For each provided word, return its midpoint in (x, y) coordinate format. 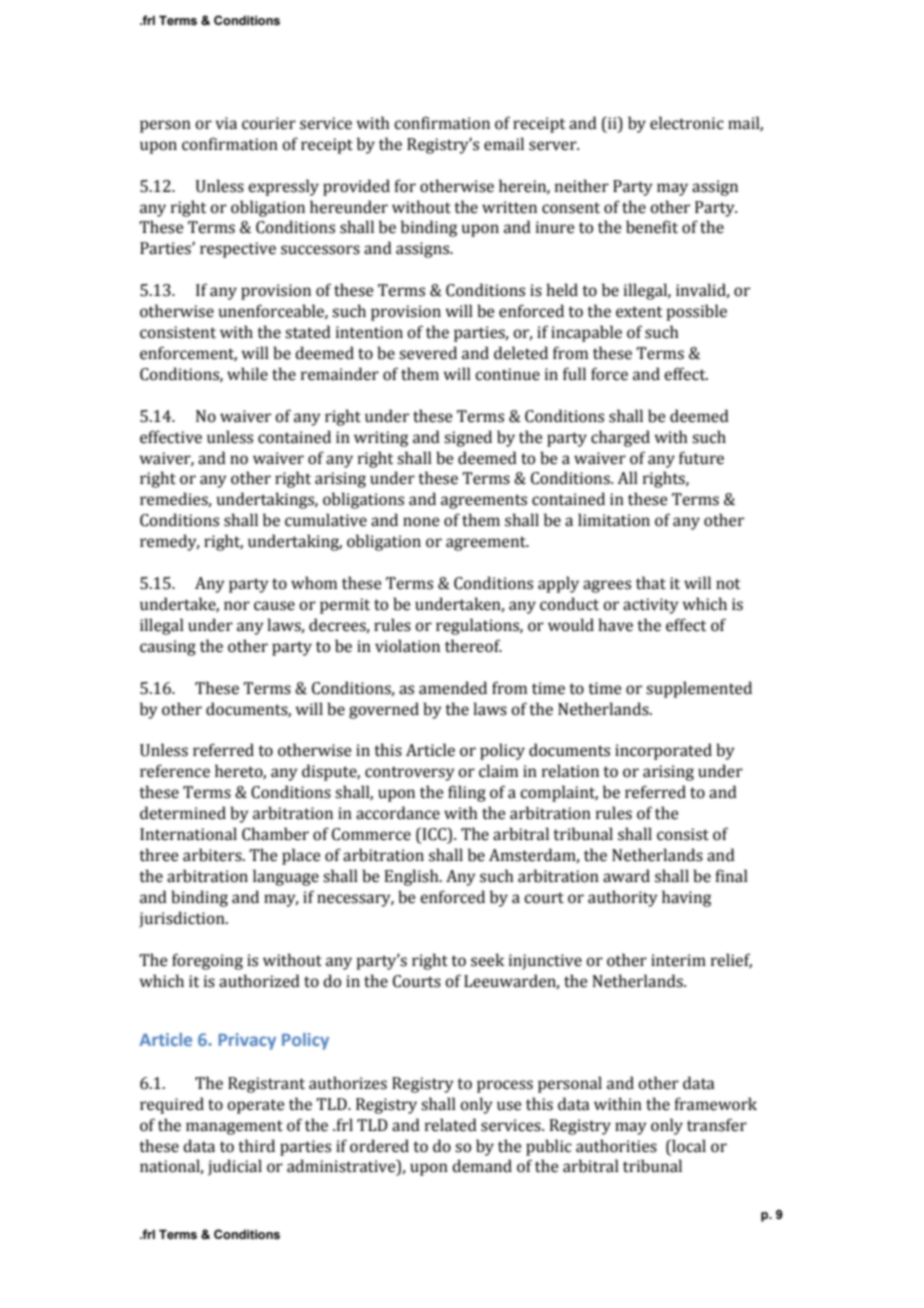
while (247, 374)
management (234, 1127)
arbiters (213, 855)
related (451, 1125)
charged (620, 438)
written (509, 207)
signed (468, 438)
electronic (687, 123)
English (412, 877)
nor (237, 606)
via (226, 123)
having (686, 898)
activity (651, 606)
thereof (473, 646)
